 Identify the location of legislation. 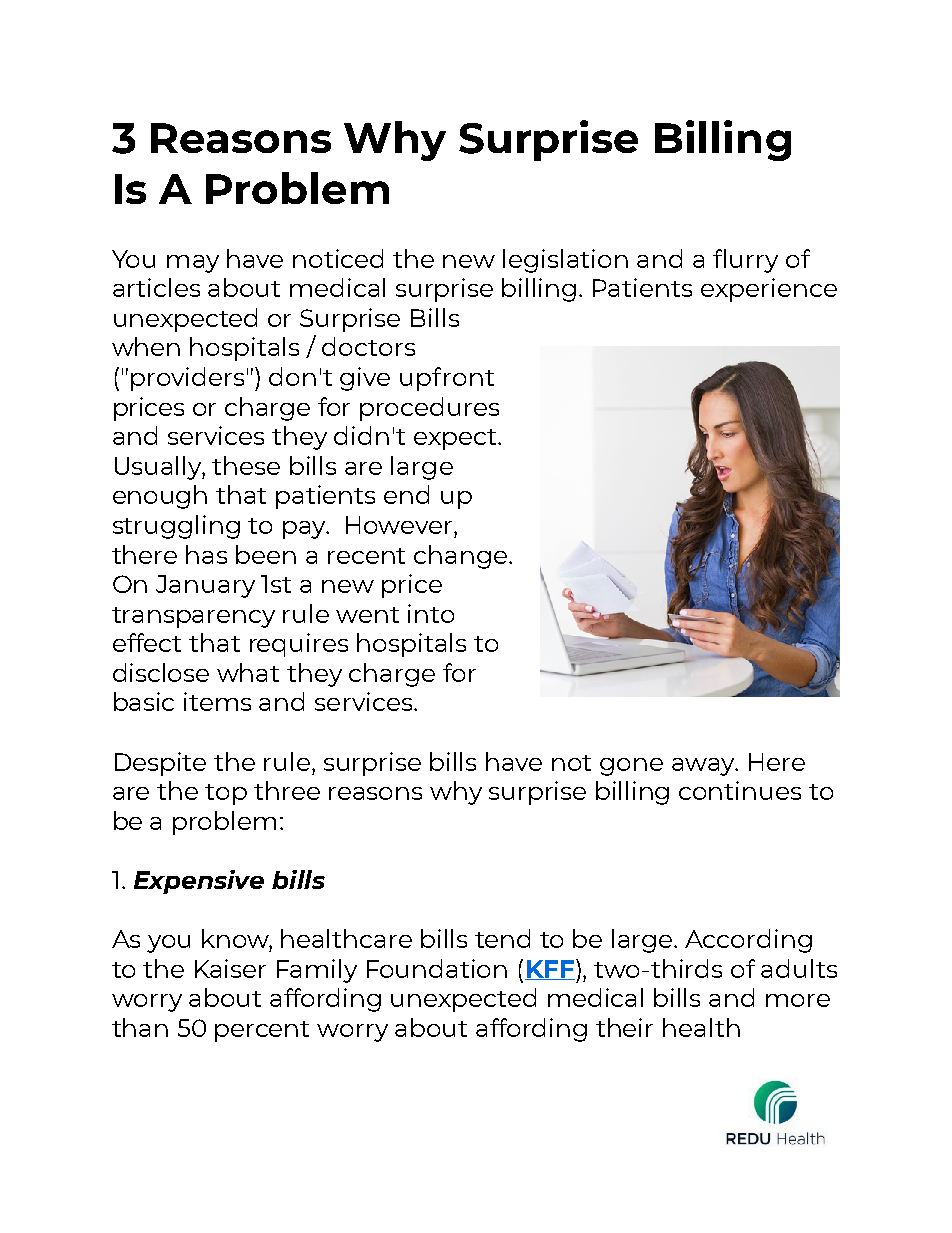
(565, 261).
